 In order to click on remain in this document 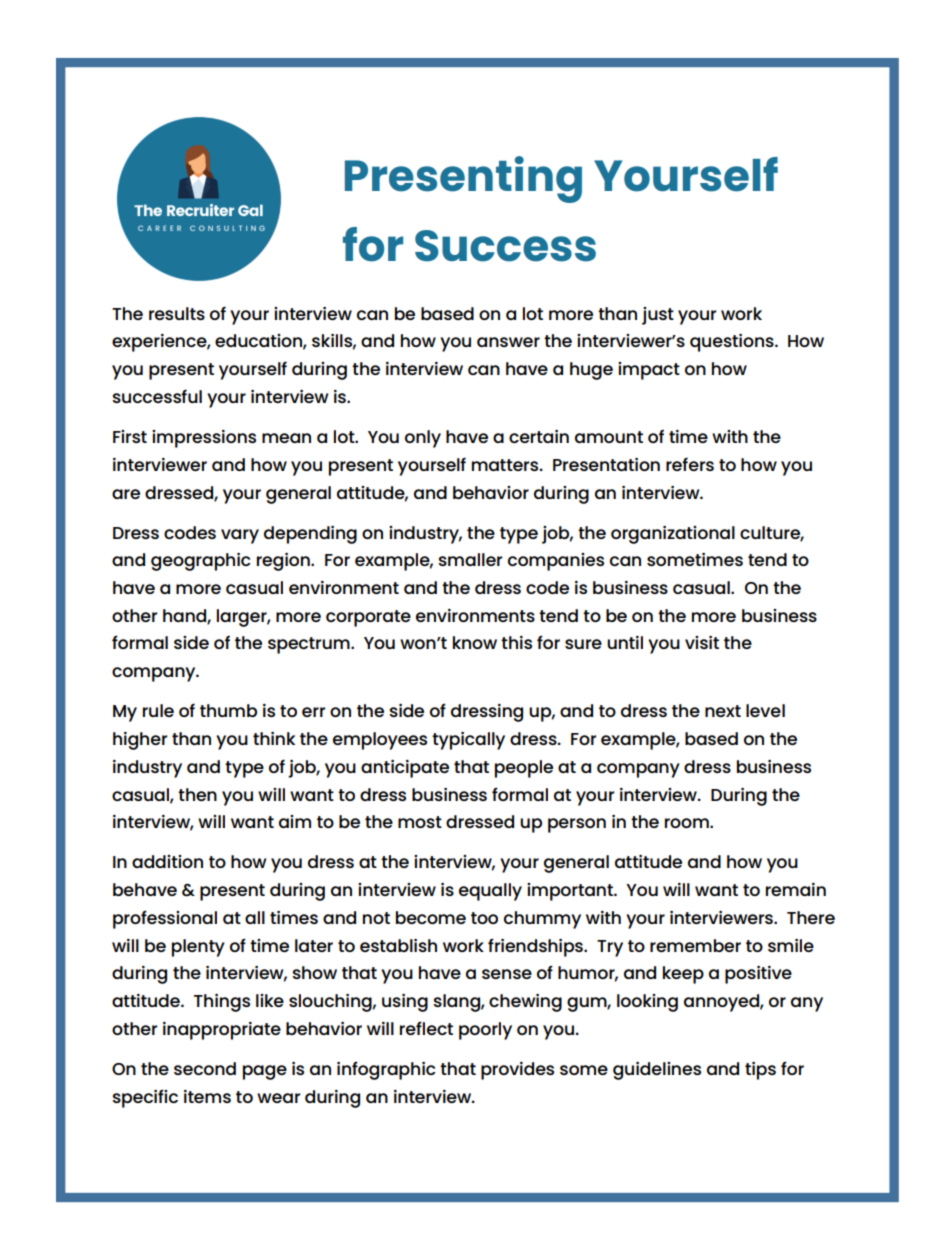, I will do `click(796, 889)`.
